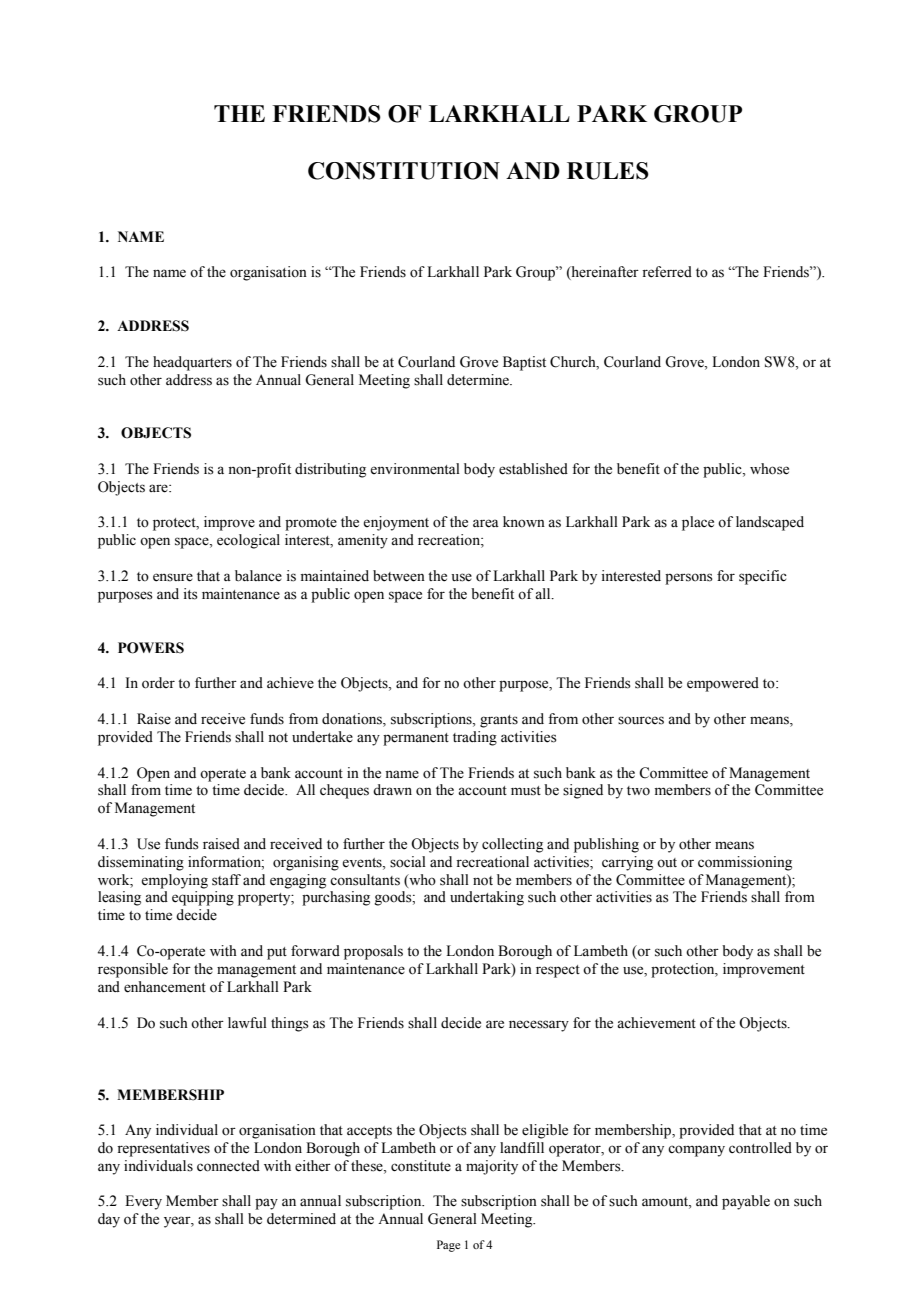  I want to click on order, so click(158, 683).
